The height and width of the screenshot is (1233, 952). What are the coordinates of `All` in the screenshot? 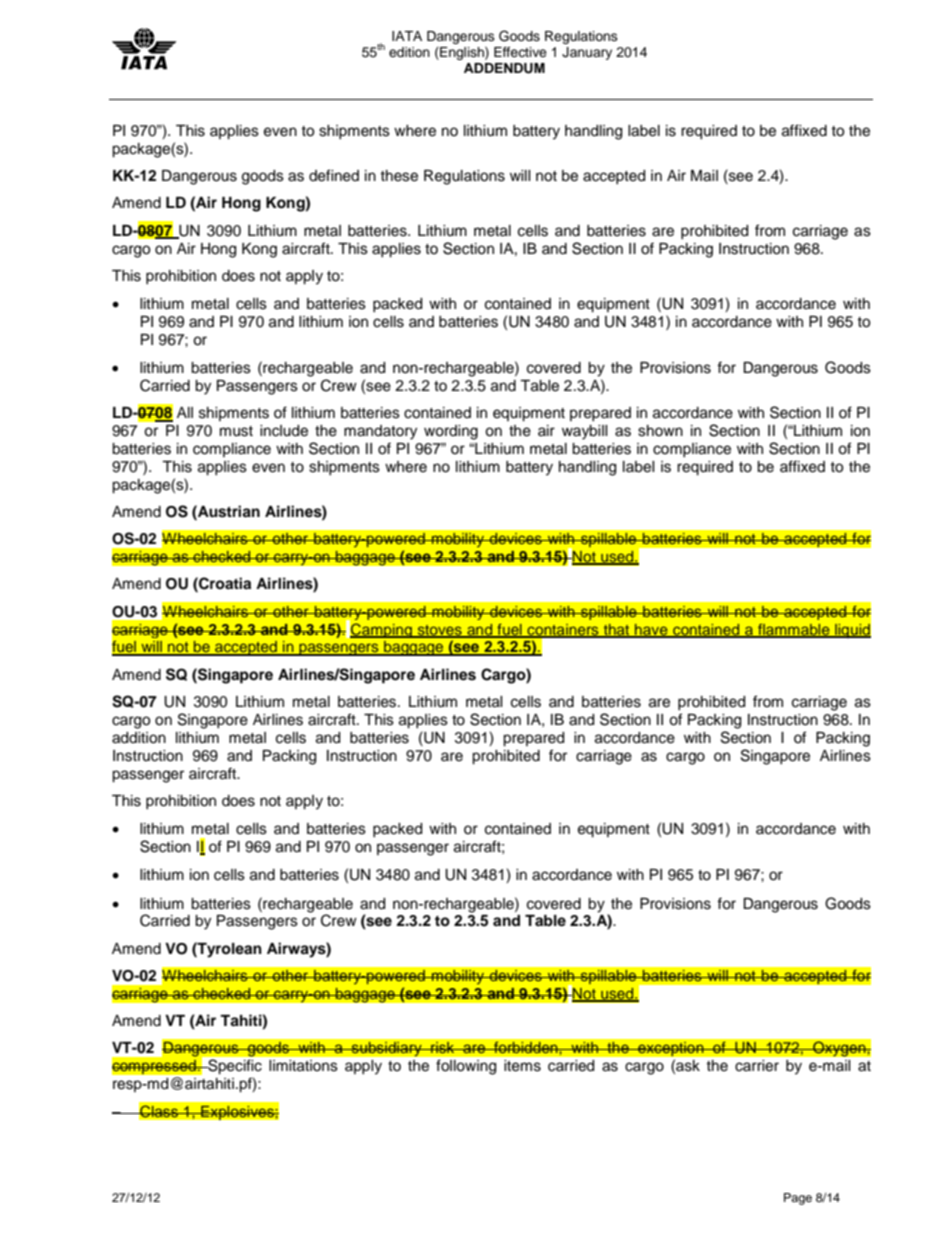 It's located at (185, 412).
